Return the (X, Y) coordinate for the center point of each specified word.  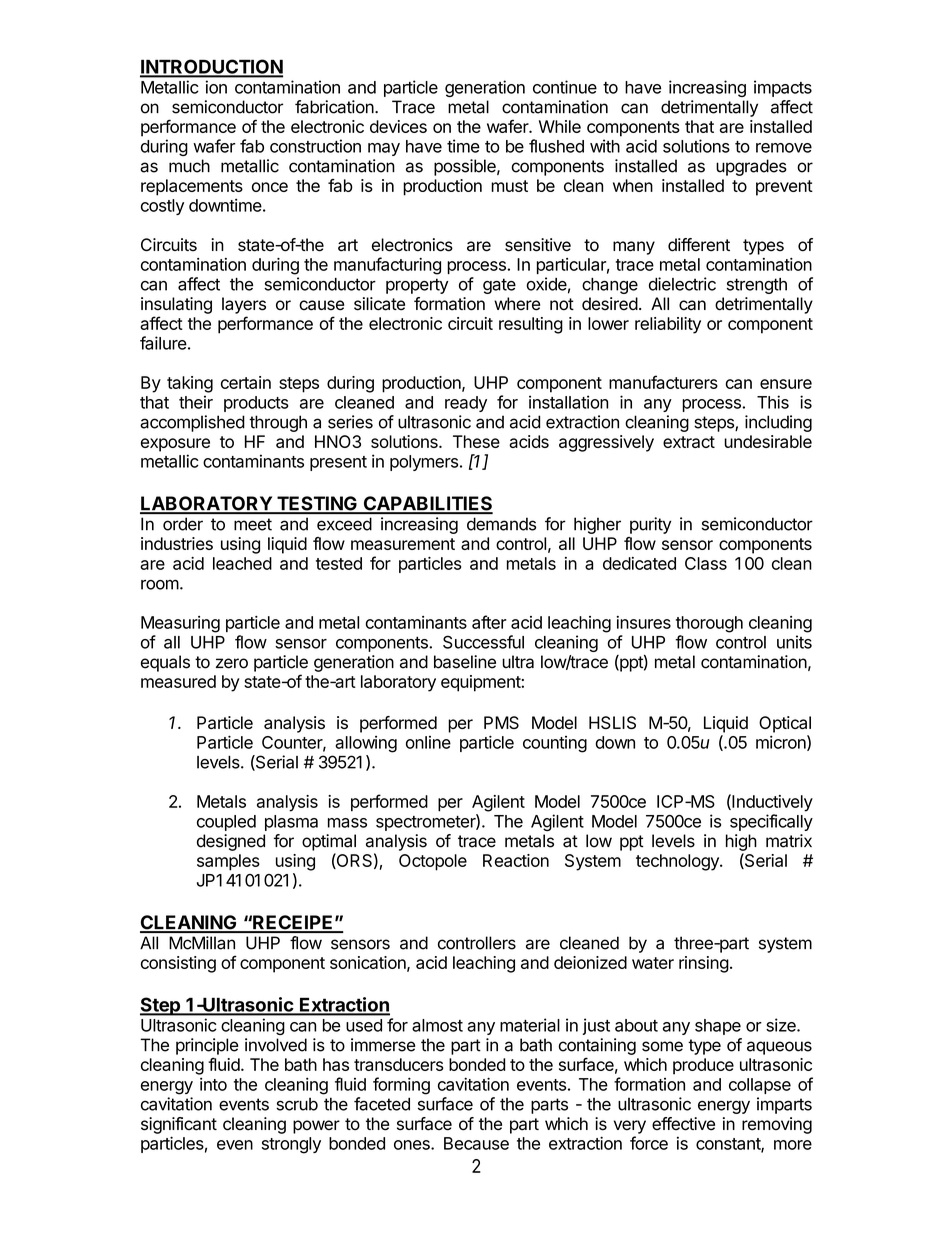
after (489, 622)
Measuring (180, 624)
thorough (709, 624)
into (213, 1084)
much (189, 166)
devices (398, 126)
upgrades (751, 167)
